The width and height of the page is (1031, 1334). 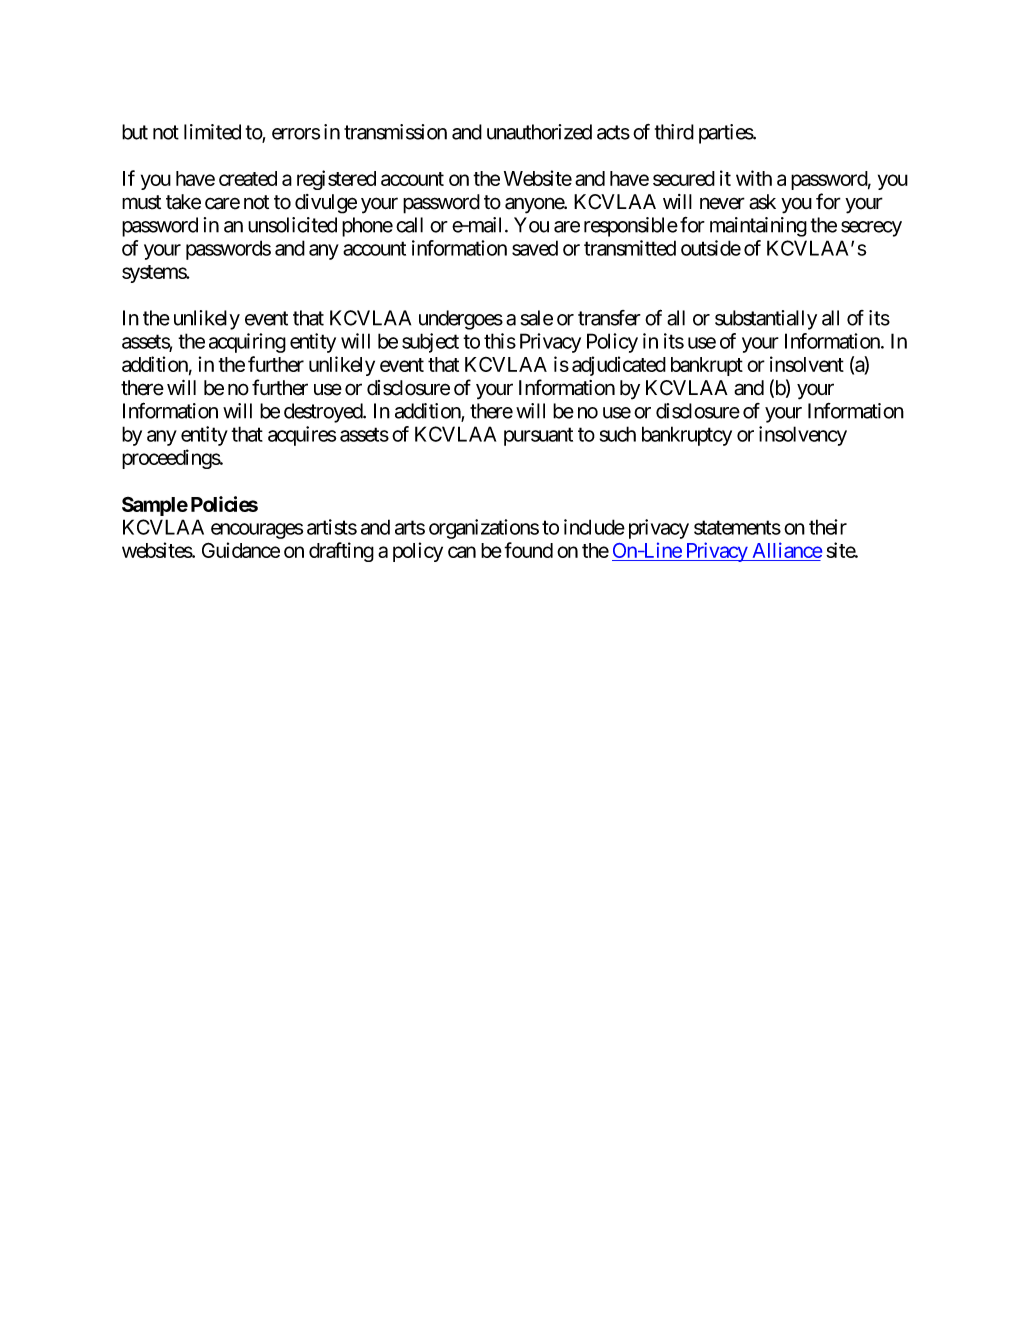 I want to click on Alliance, so click(x=786, y=551).
